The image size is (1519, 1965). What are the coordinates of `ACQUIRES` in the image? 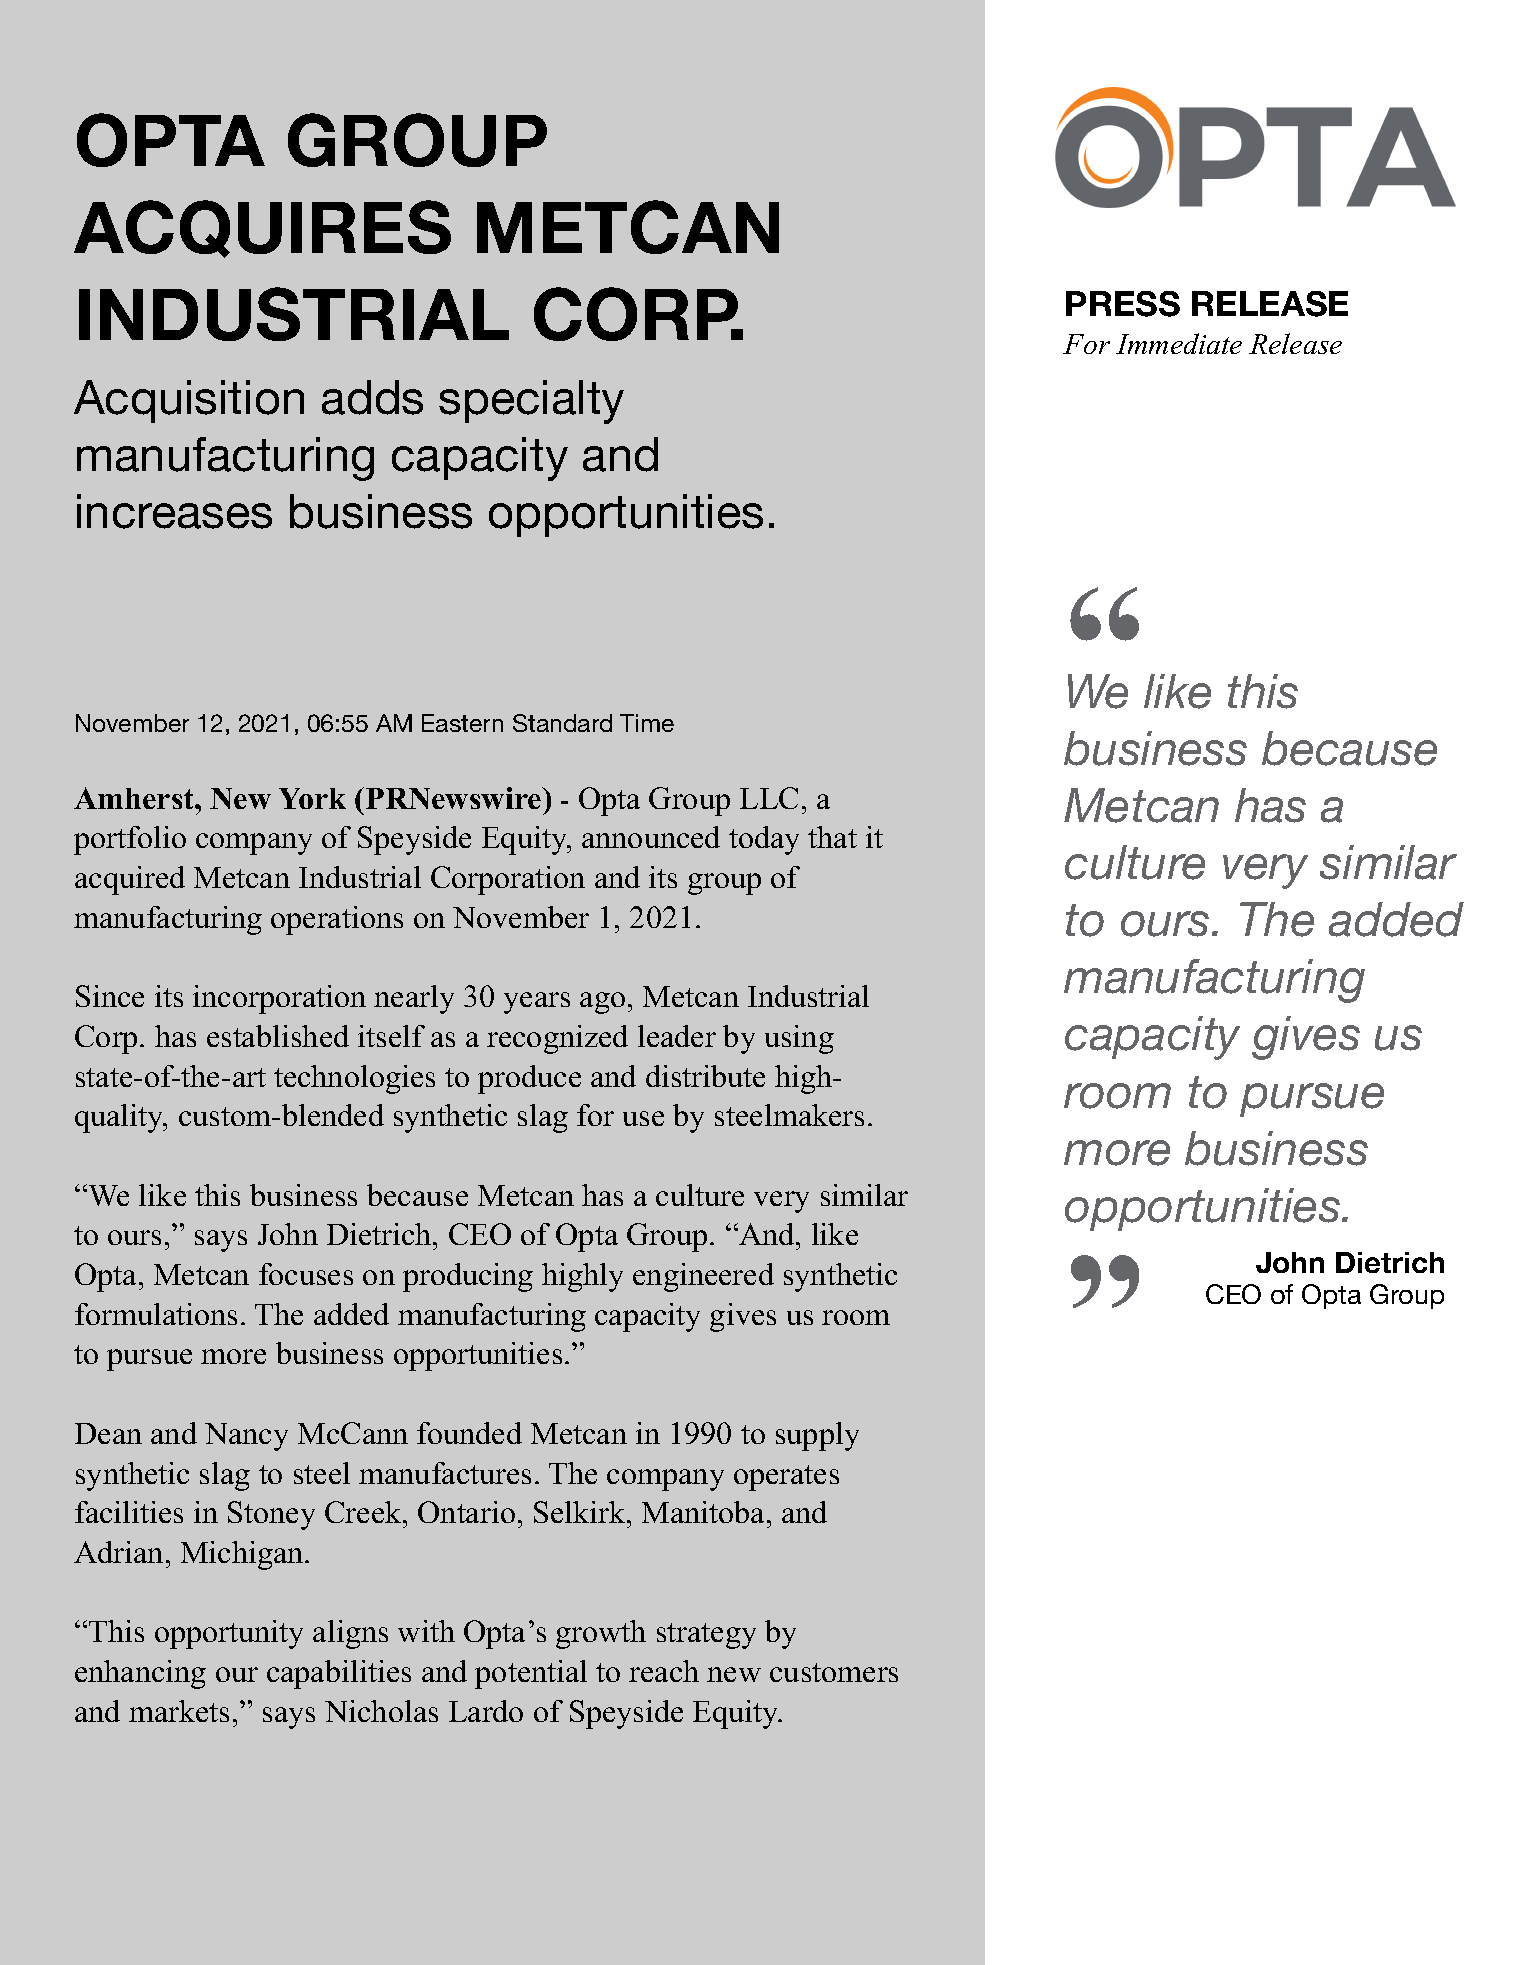 It's located at (262, 229).
